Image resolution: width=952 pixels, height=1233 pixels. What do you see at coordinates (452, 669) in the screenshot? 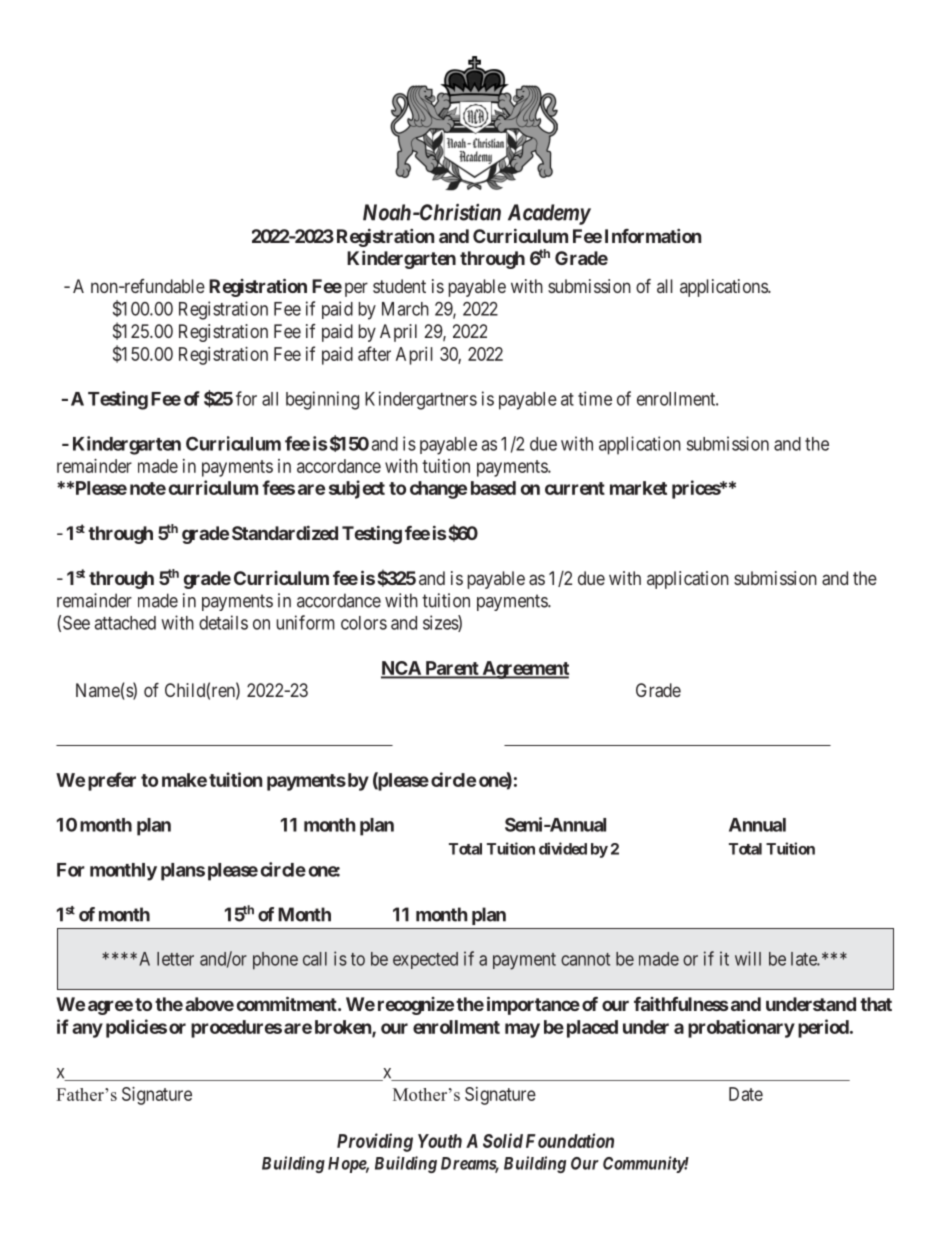
I see `Parent` at bounding box center [452, 669].
